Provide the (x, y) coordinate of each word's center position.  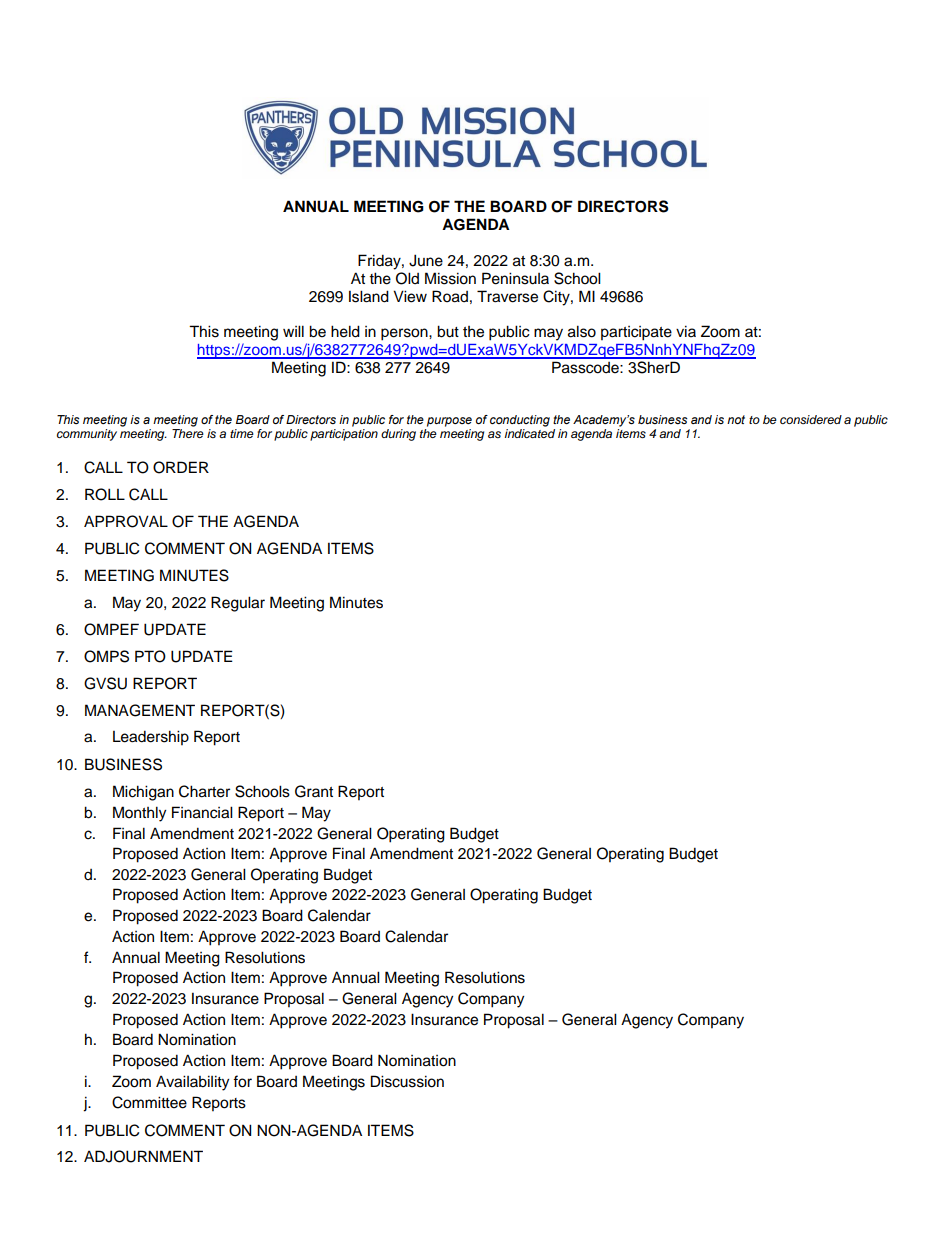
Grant (314, 791)
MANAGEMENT (140, 710)
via (686, 331)
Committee (149, 1102)
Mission (450, 278)
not (736, 419)
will (293, 331)
